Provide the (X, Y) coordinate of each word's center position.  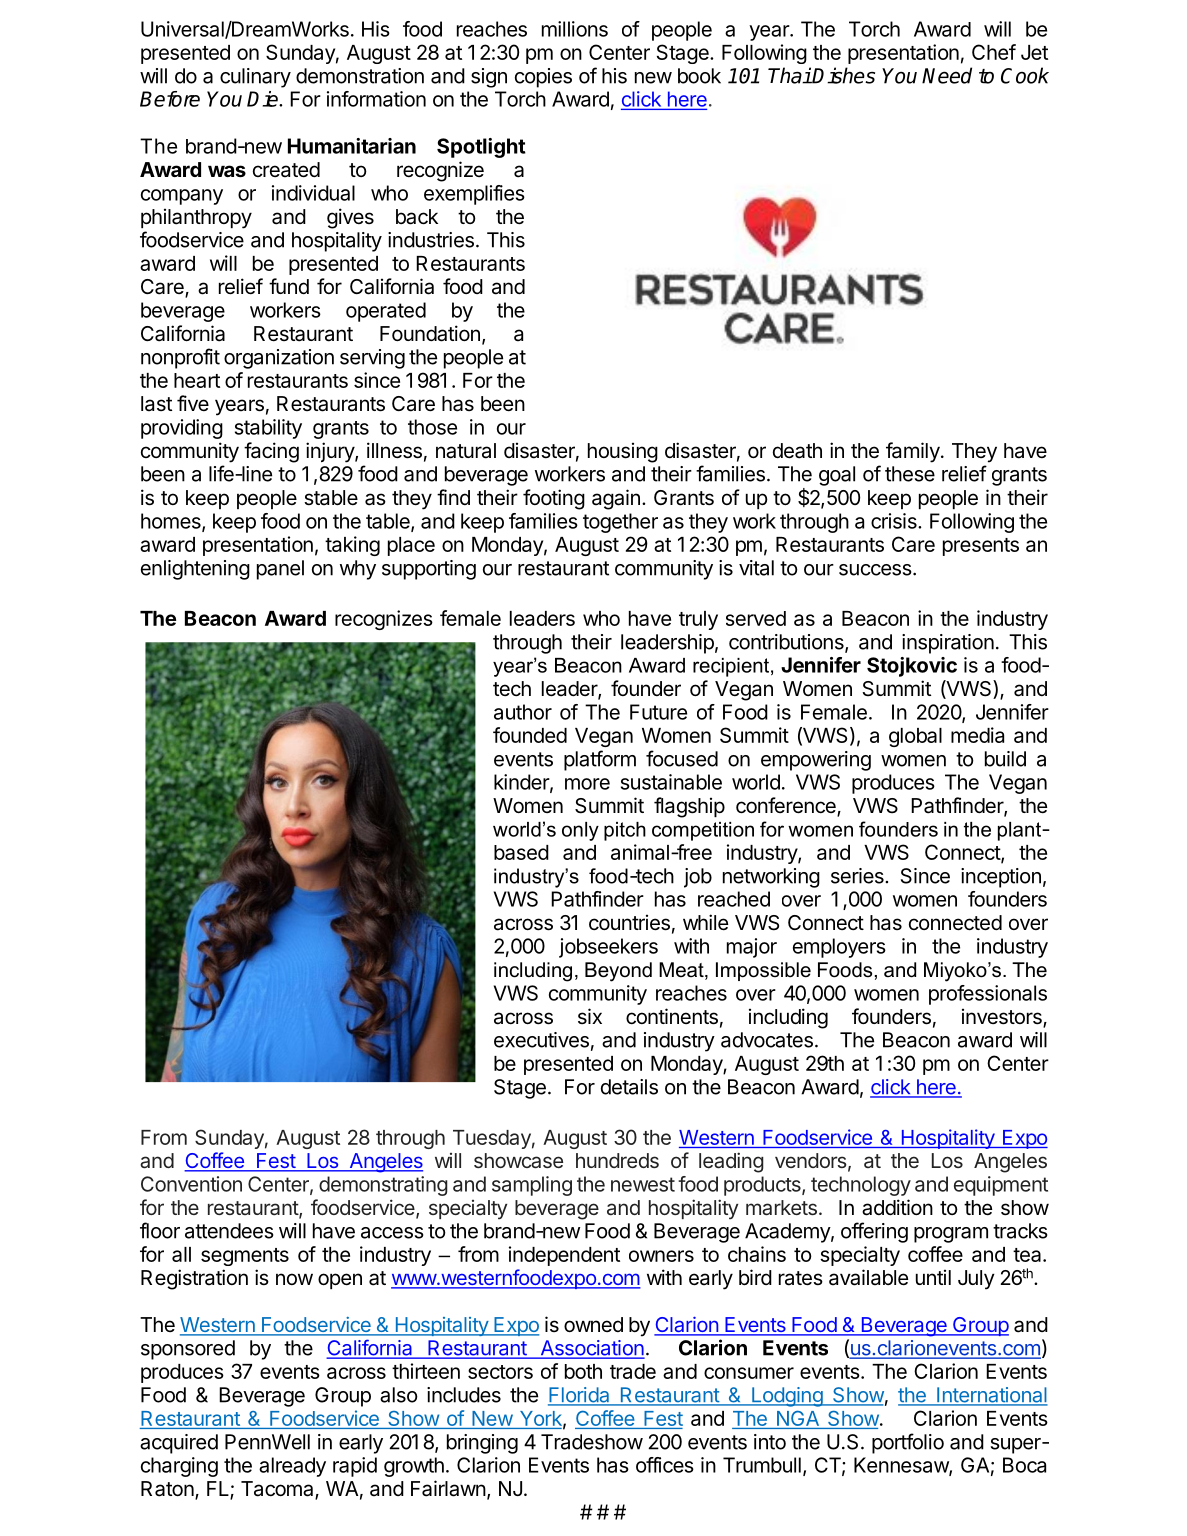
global (915, 737)
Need (947, 75)
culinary (255, 78)
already (292, 1467)
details (629, 1087)
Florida (580, 1396)
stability (268, 429)
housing (623, 452)
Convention (191, 1184)
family (913, 452)
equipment (1001, 1186)
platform (600, 760)
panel (280, 570)
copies (543, 78)
